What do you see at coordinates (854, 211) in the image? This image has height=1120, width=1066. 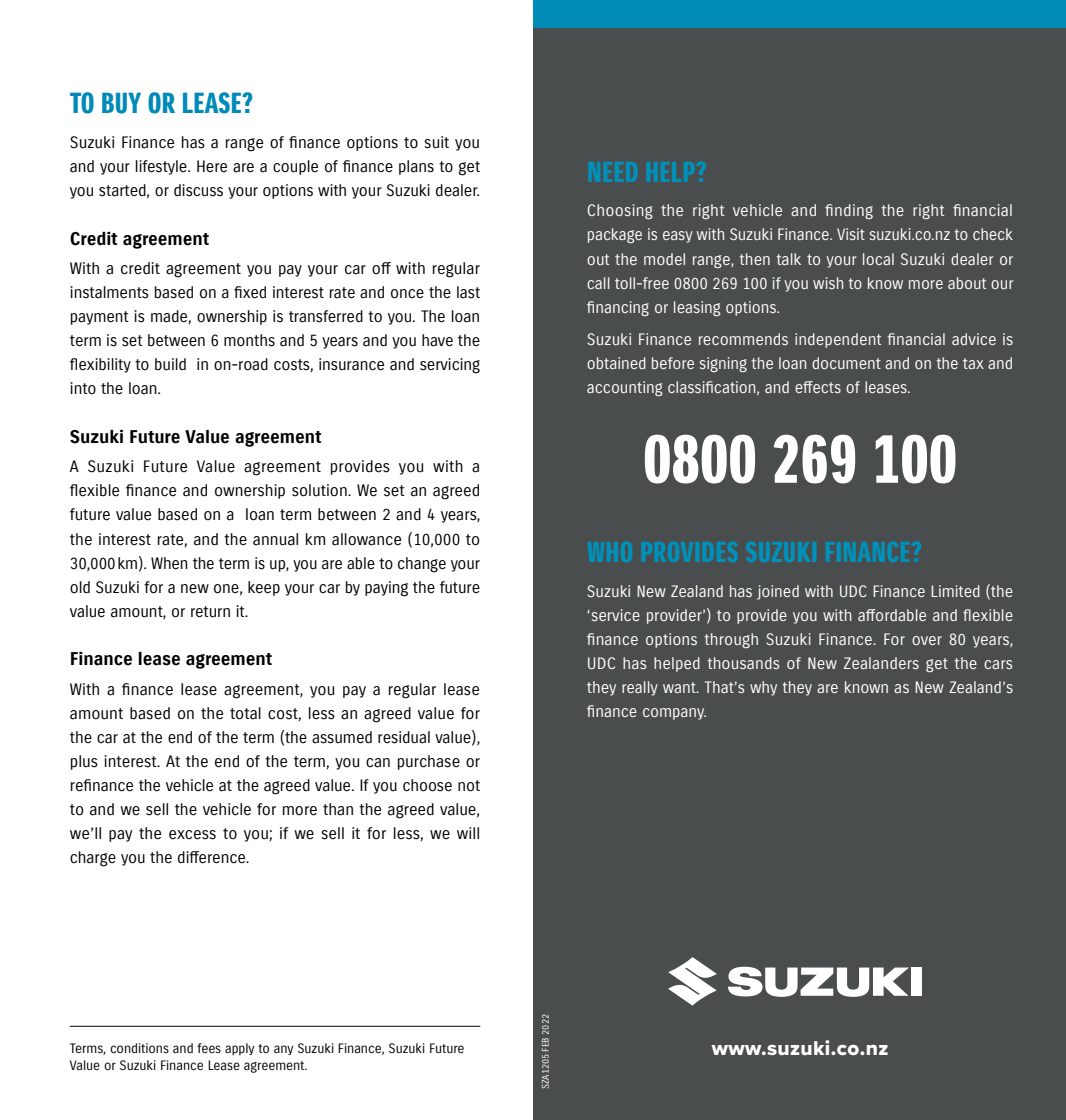 I see `nding` at bounding box center [854, 211].
